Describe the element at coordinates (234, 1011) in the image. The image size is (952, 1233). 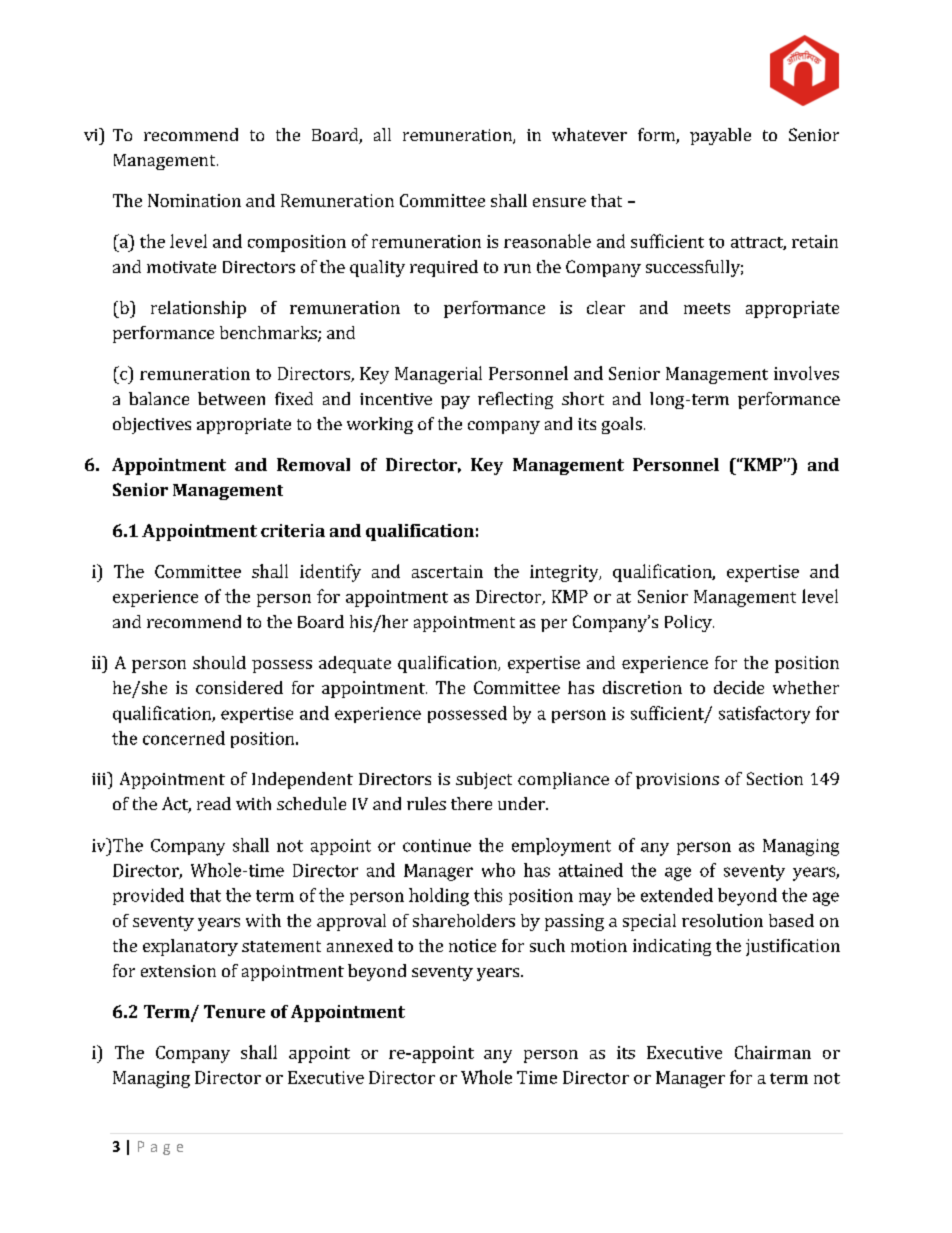
I see `Tenure` at that location.
